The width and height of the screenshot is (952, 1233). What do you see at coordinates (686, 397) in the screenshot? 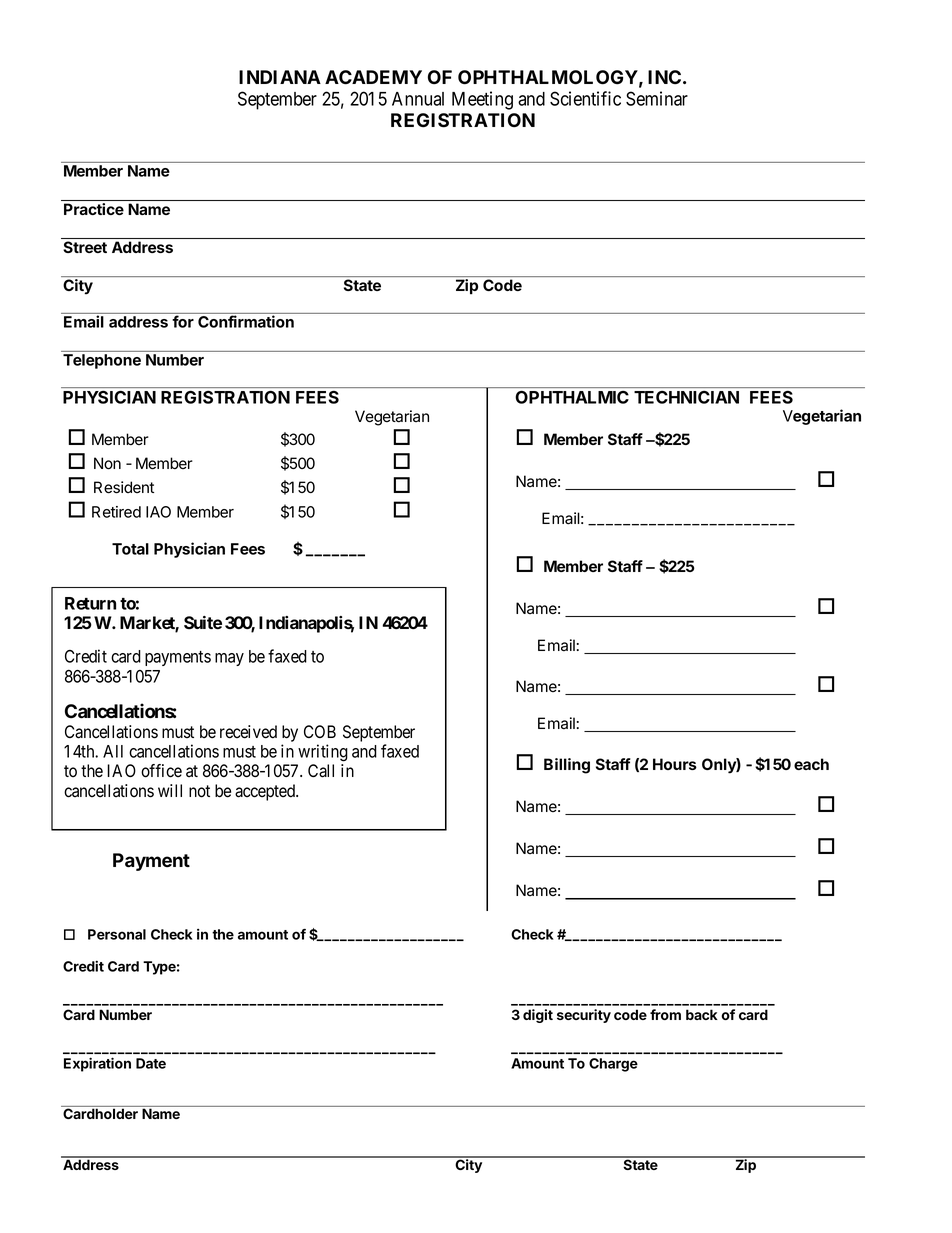
I see `TECHNICIAN` at bounding box center [686, 397].
